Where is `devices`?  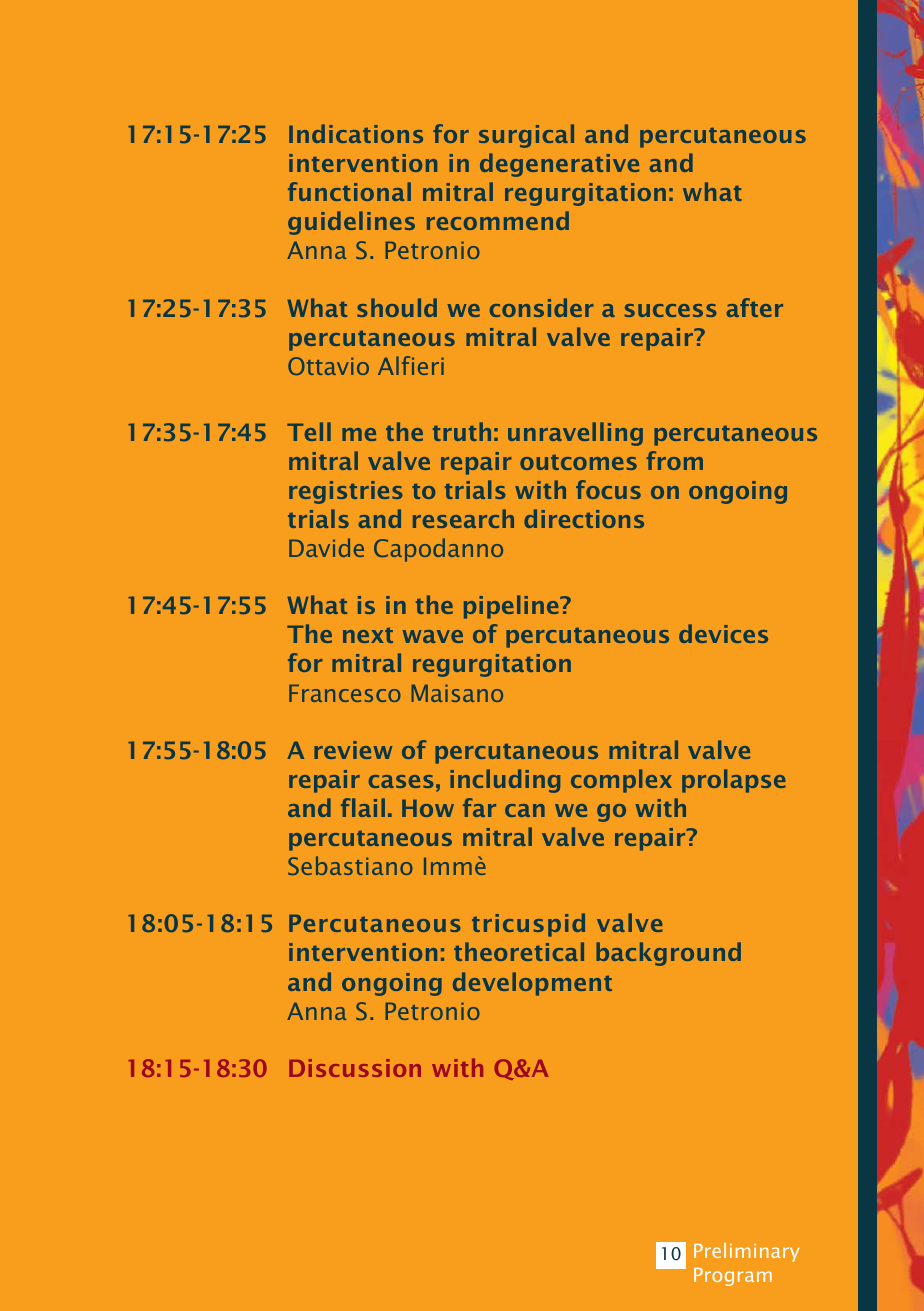 devices is located at coordinates (723, 633).
